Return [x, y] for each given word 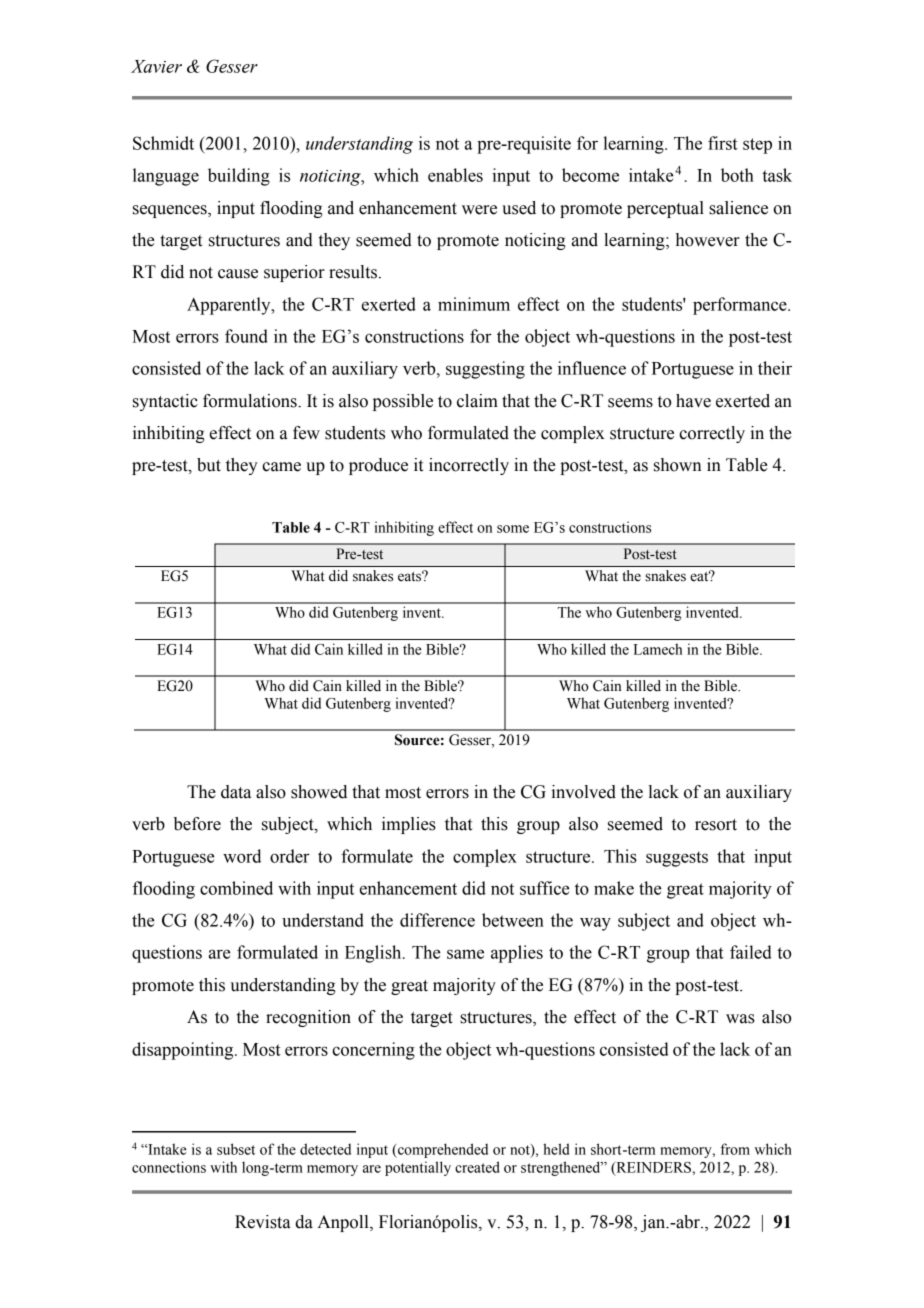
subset [236, 1149]
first [723, 143]
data [236, 792]
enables [455, 175]
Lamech [658, 649]
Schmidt [163, 143]
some [513, 529]
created [477, 1167]
